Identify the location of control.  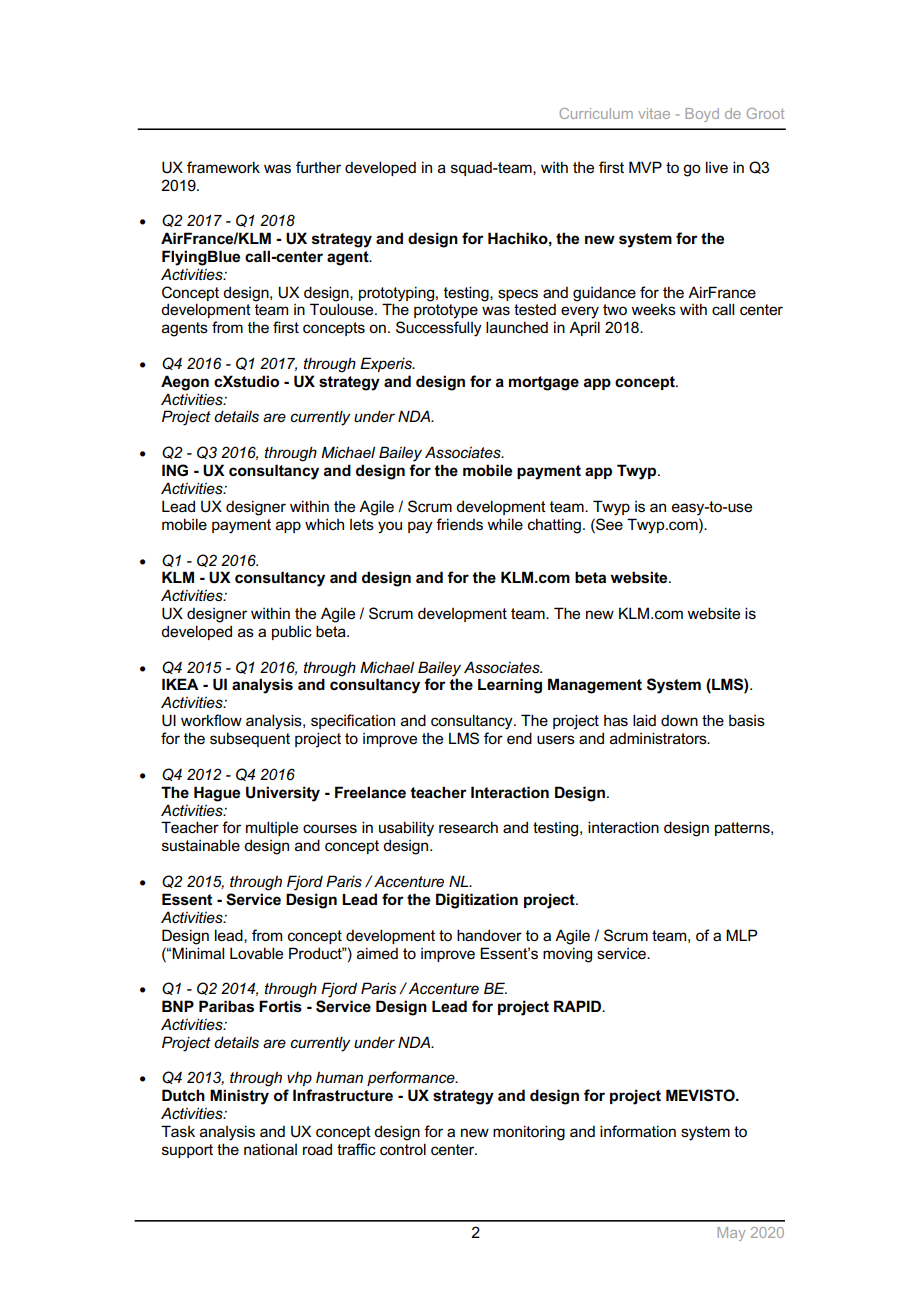
(403, 1149).
